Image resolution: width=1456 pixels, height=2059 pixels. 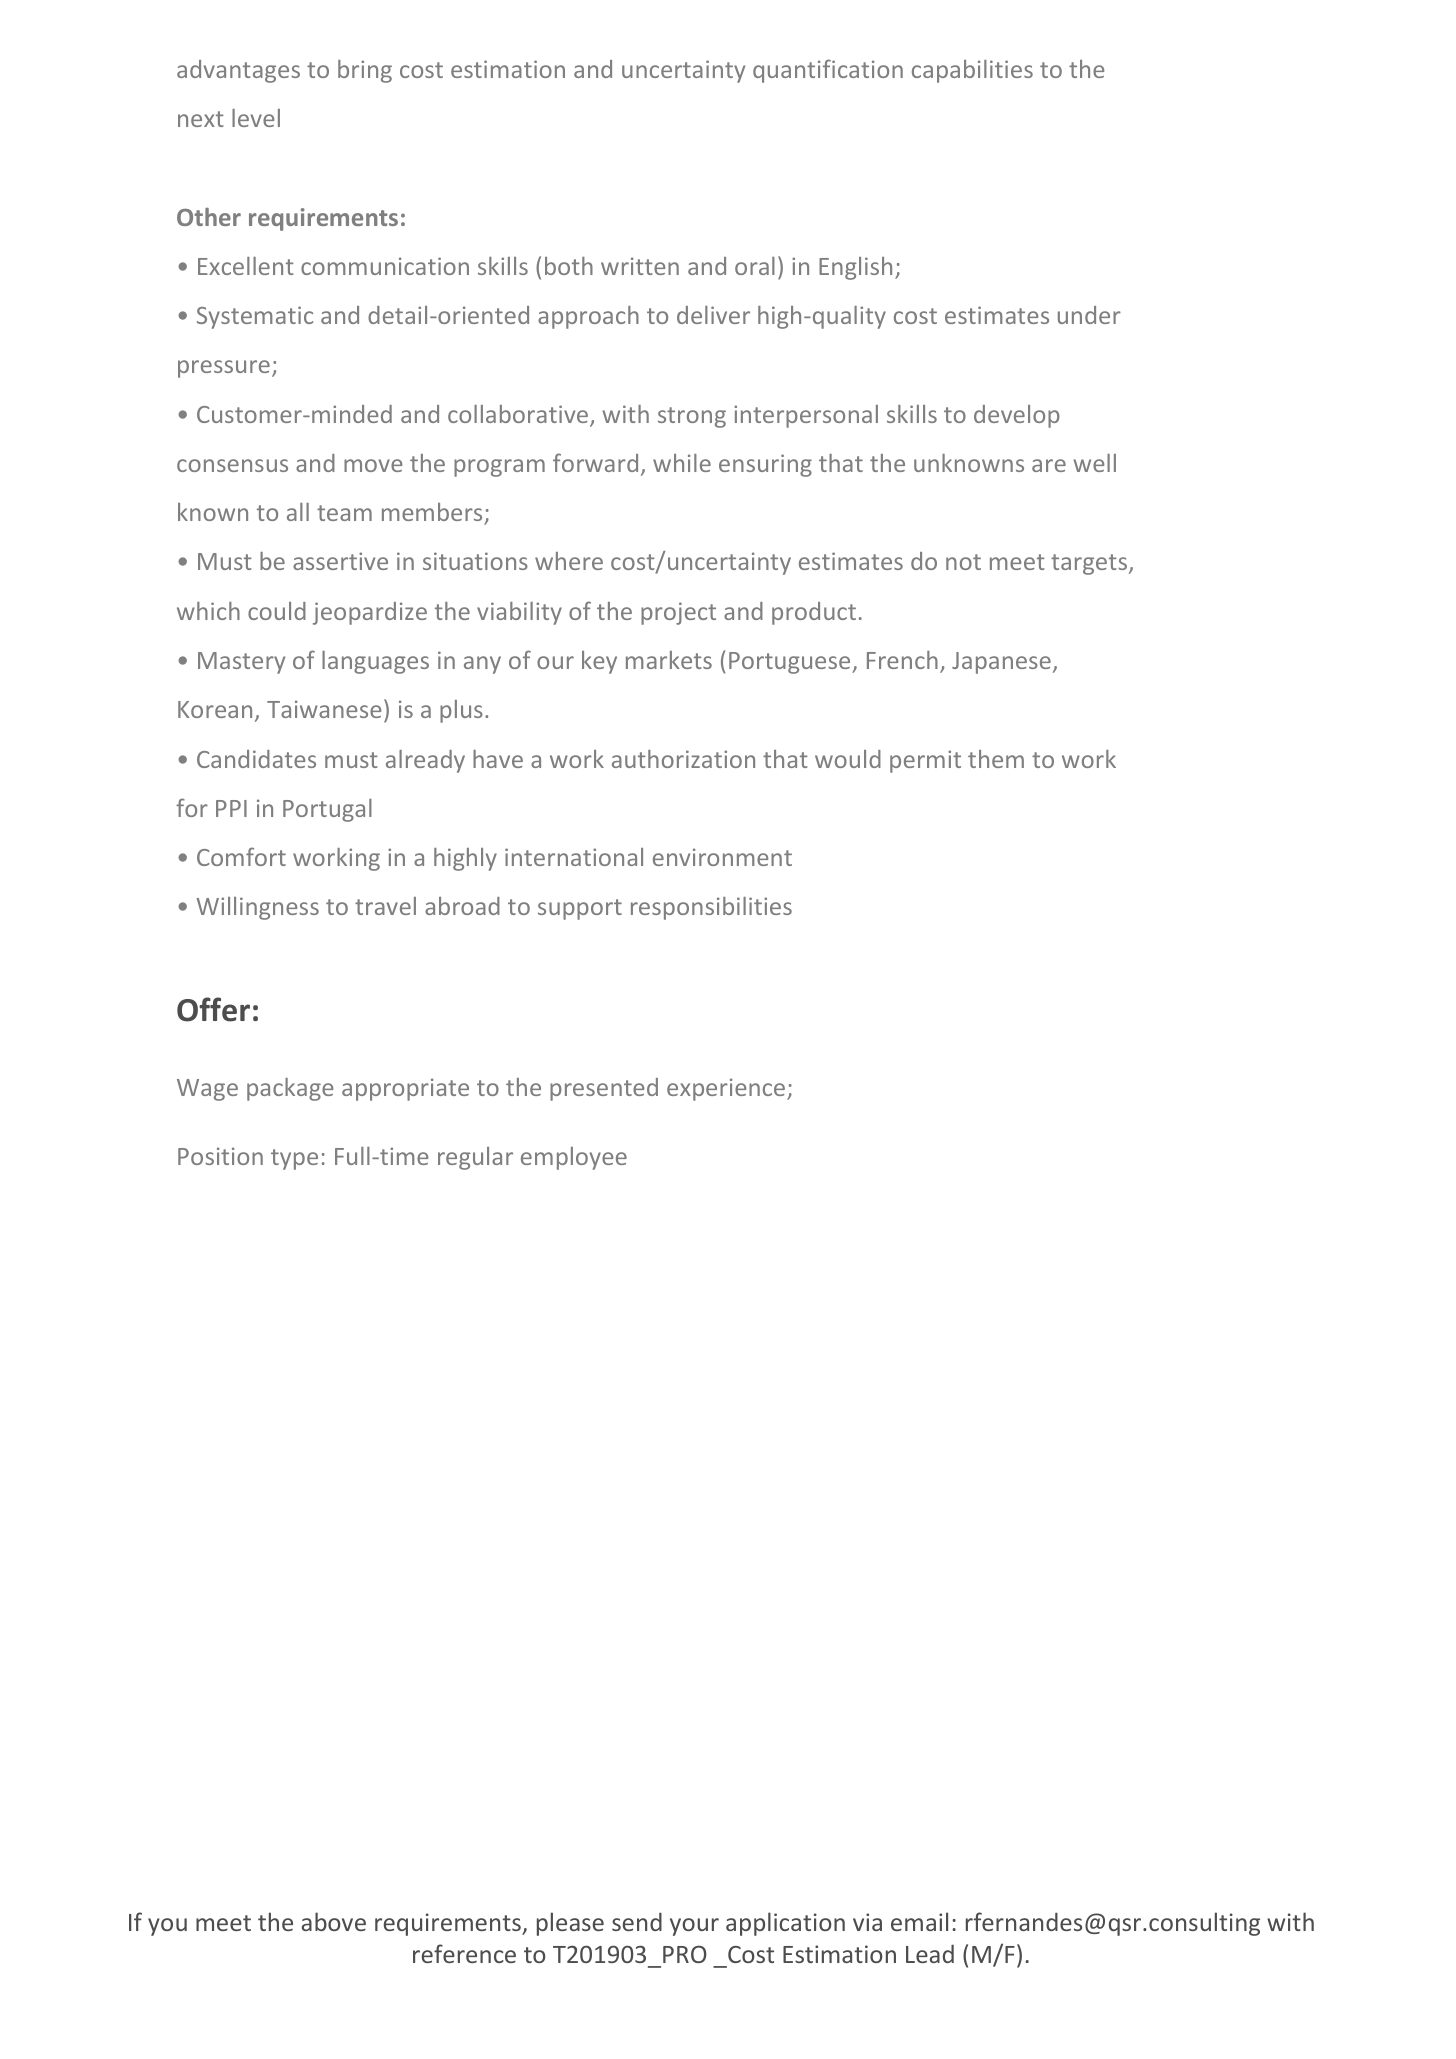 I want to click on presented, so click(x=604, y=1089).
